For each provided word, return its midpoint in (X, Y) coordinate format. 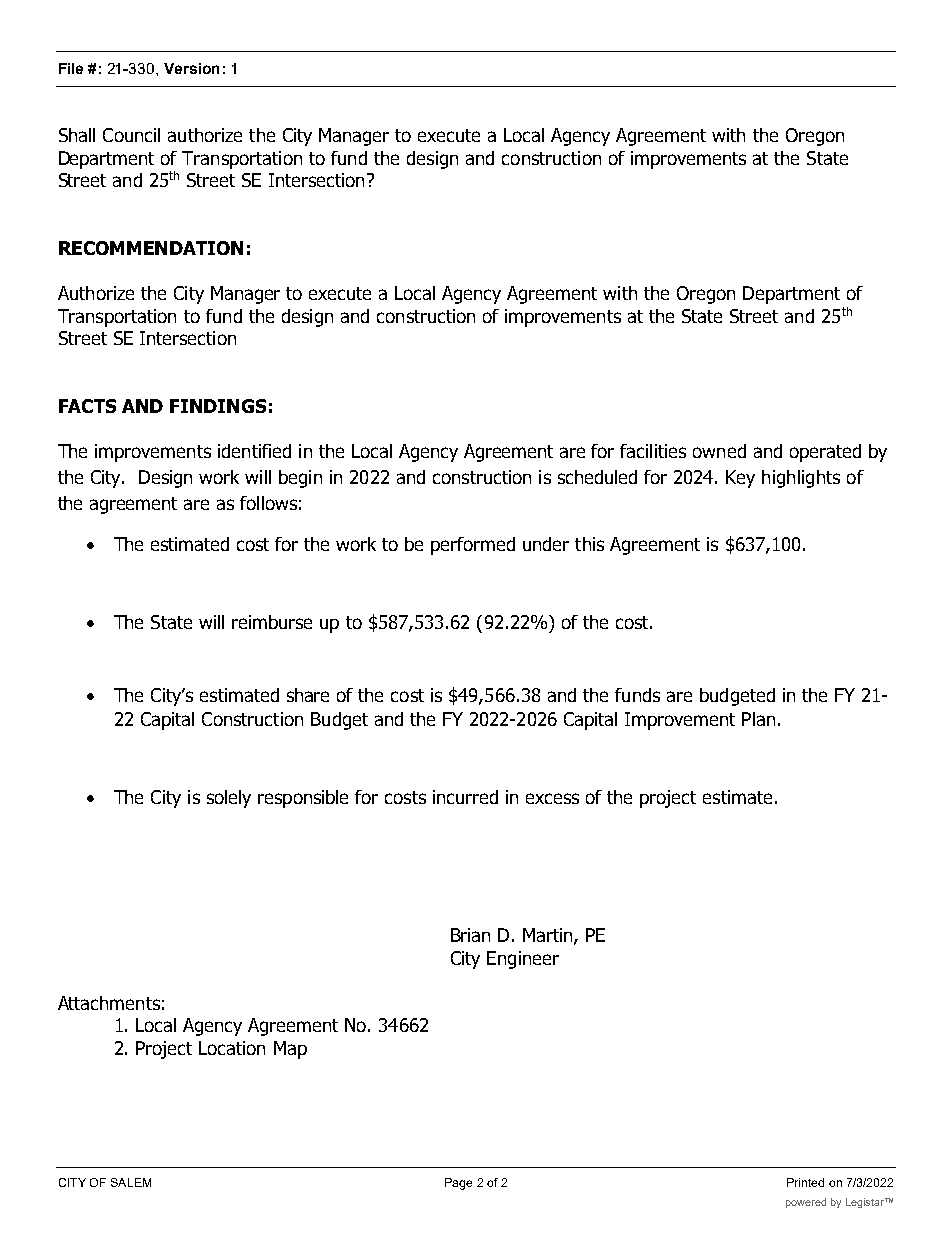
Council (131, 135)
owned (719, 451)
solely (229, 799)
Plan (758, 719)
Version (191, 68)
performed (473, 546)
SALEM (131, 1182)
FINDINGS (218, 406)
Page (458, 1184)
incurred (465, 797)
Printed (805, 1182)
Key (740, 479)
